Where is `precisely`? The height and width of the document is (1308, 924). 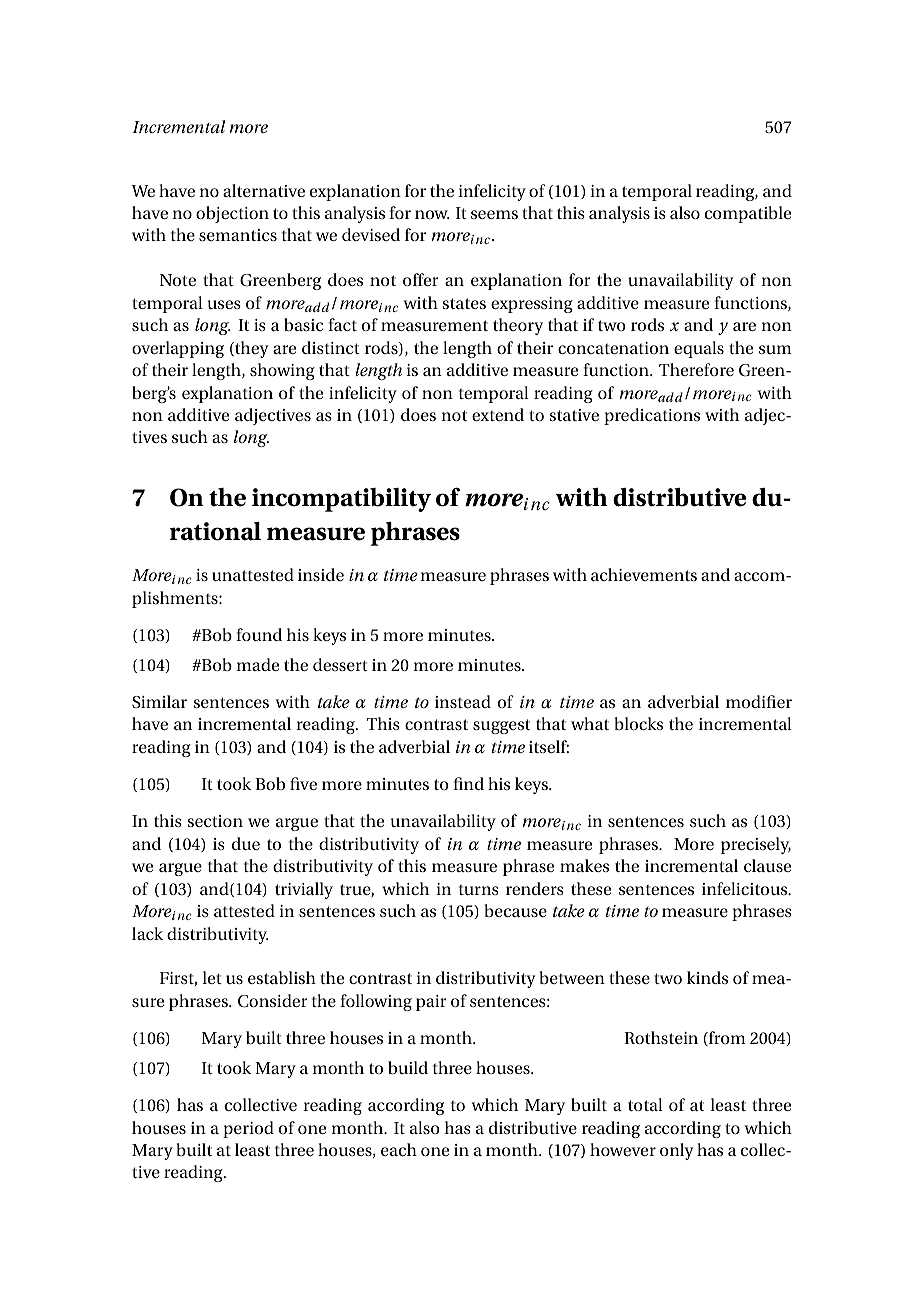 precisely is located at coordinates (756, 845).
